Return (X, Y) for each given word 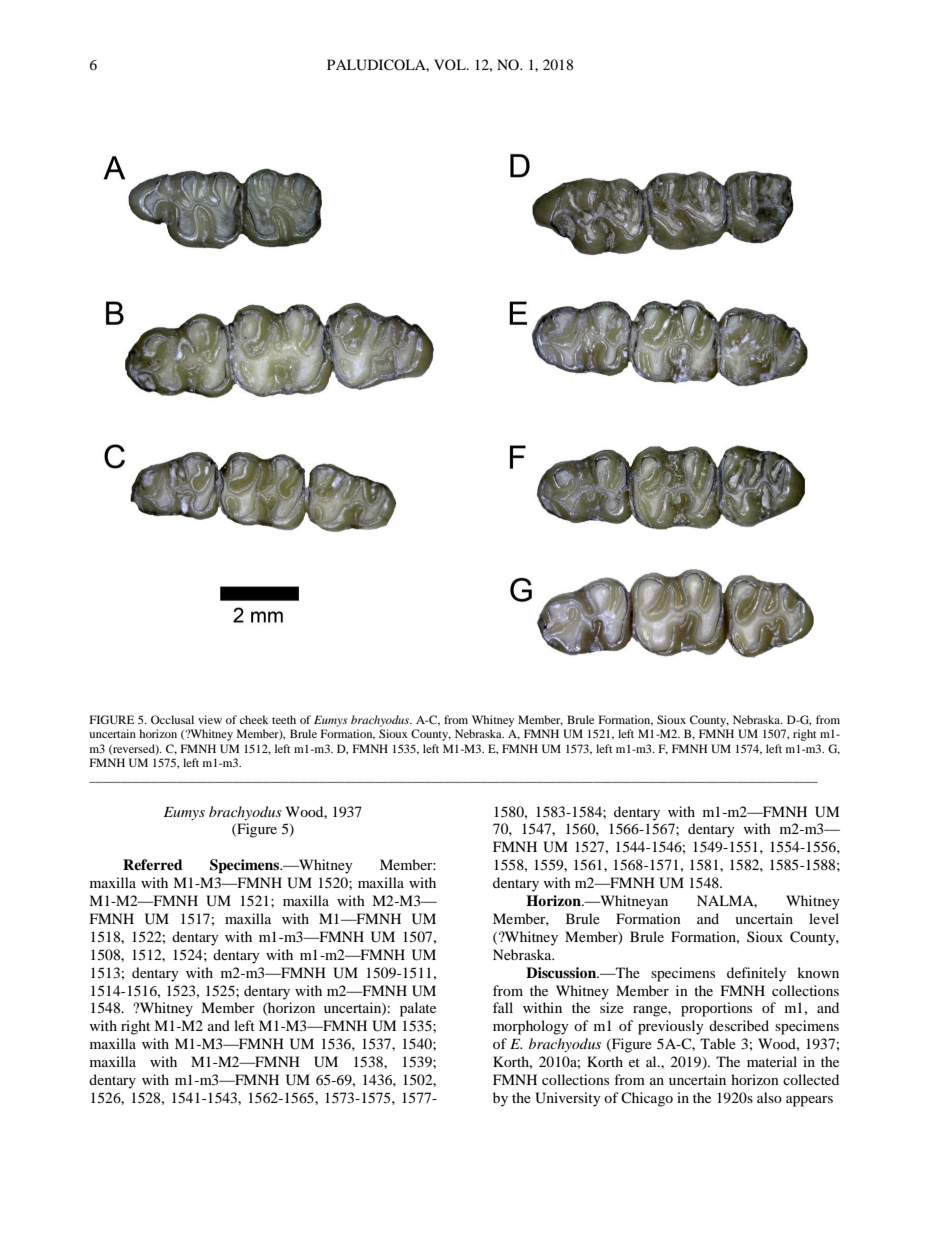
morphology (531, 1027)
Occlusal (172, 719)
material (772, 1061)
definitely (756, 974)
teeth (284, 719)
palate (418, 1009)
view (210, 719)
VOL (451, 64)
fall (503, 1007)
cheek (254, 719)
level (824, 918)
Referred (153, 864)
